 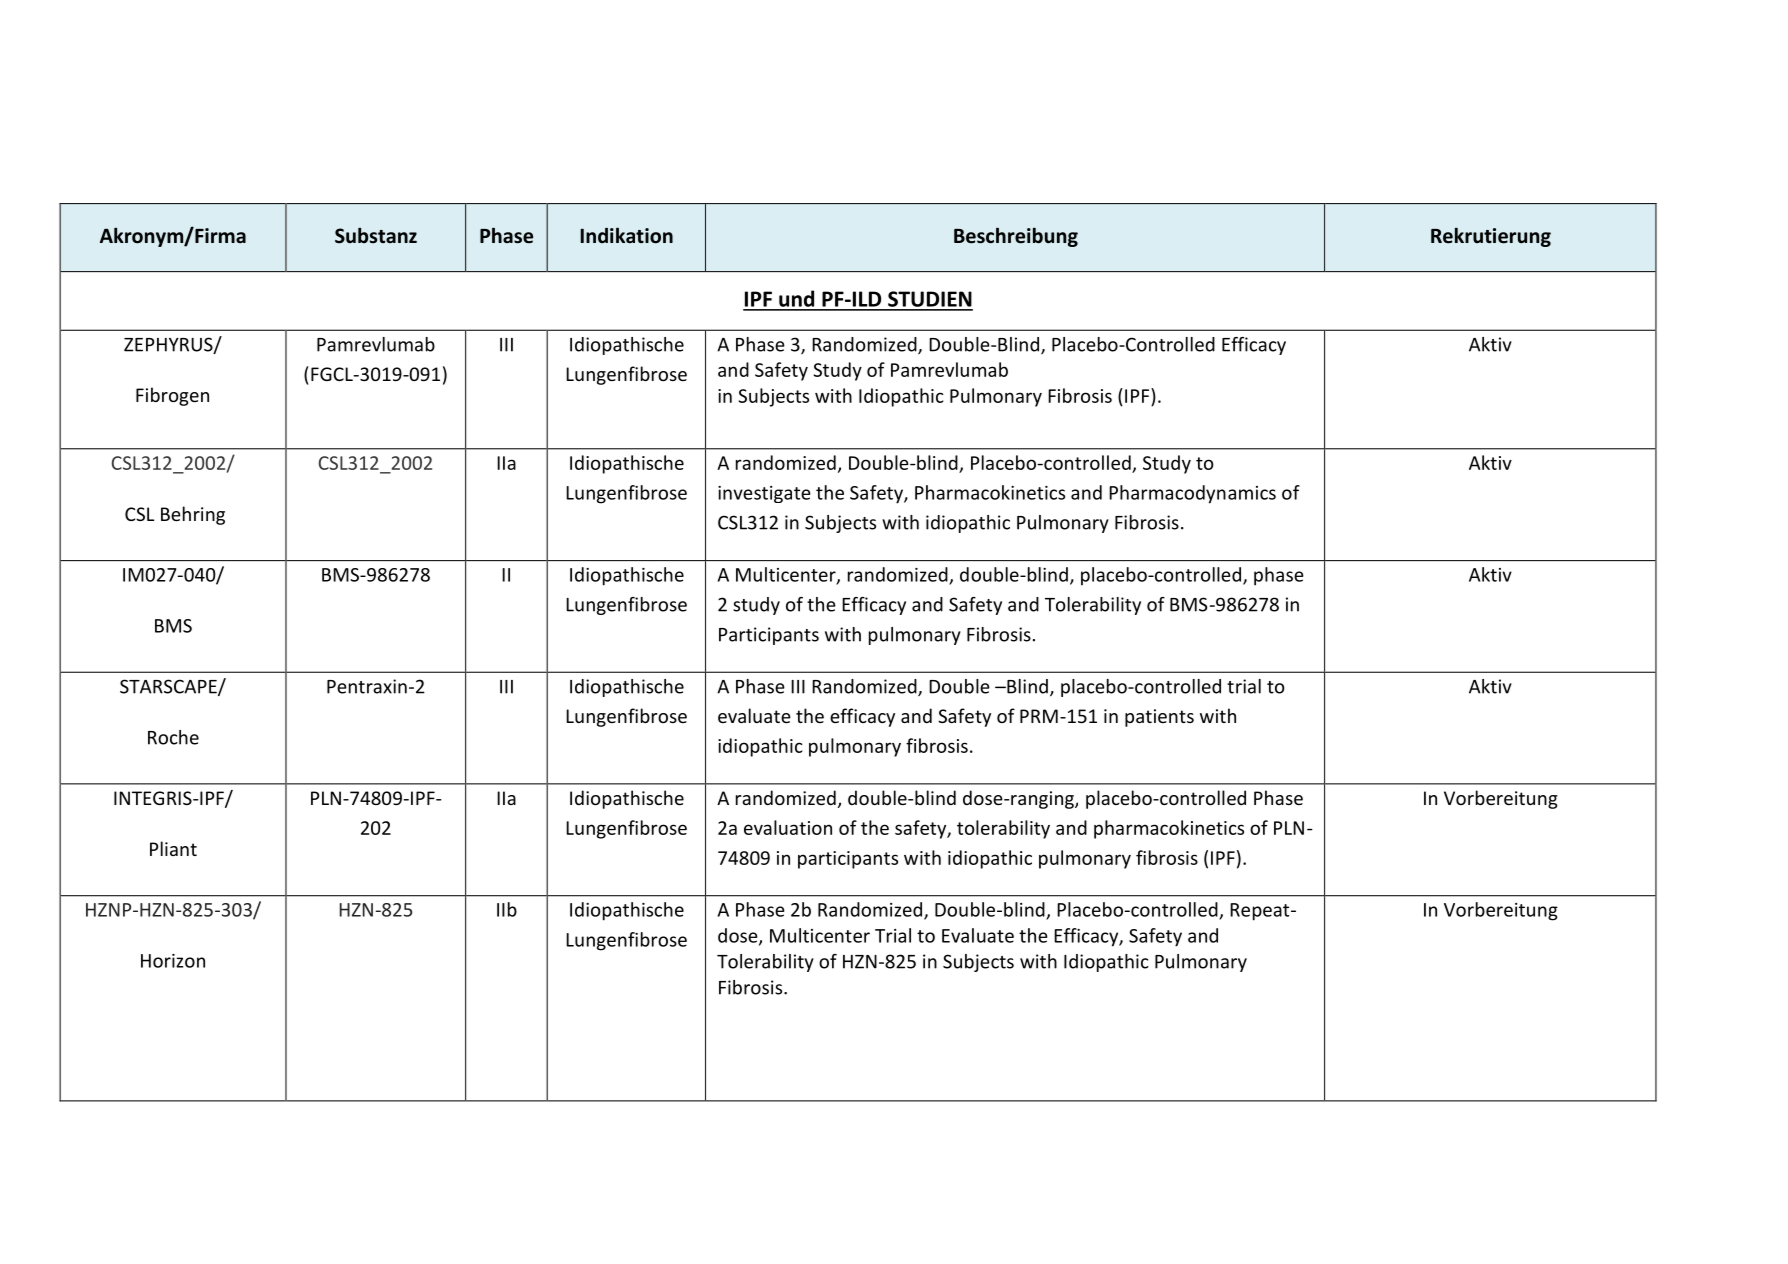 I want to click on Roche, so click(x=173, y=737).
